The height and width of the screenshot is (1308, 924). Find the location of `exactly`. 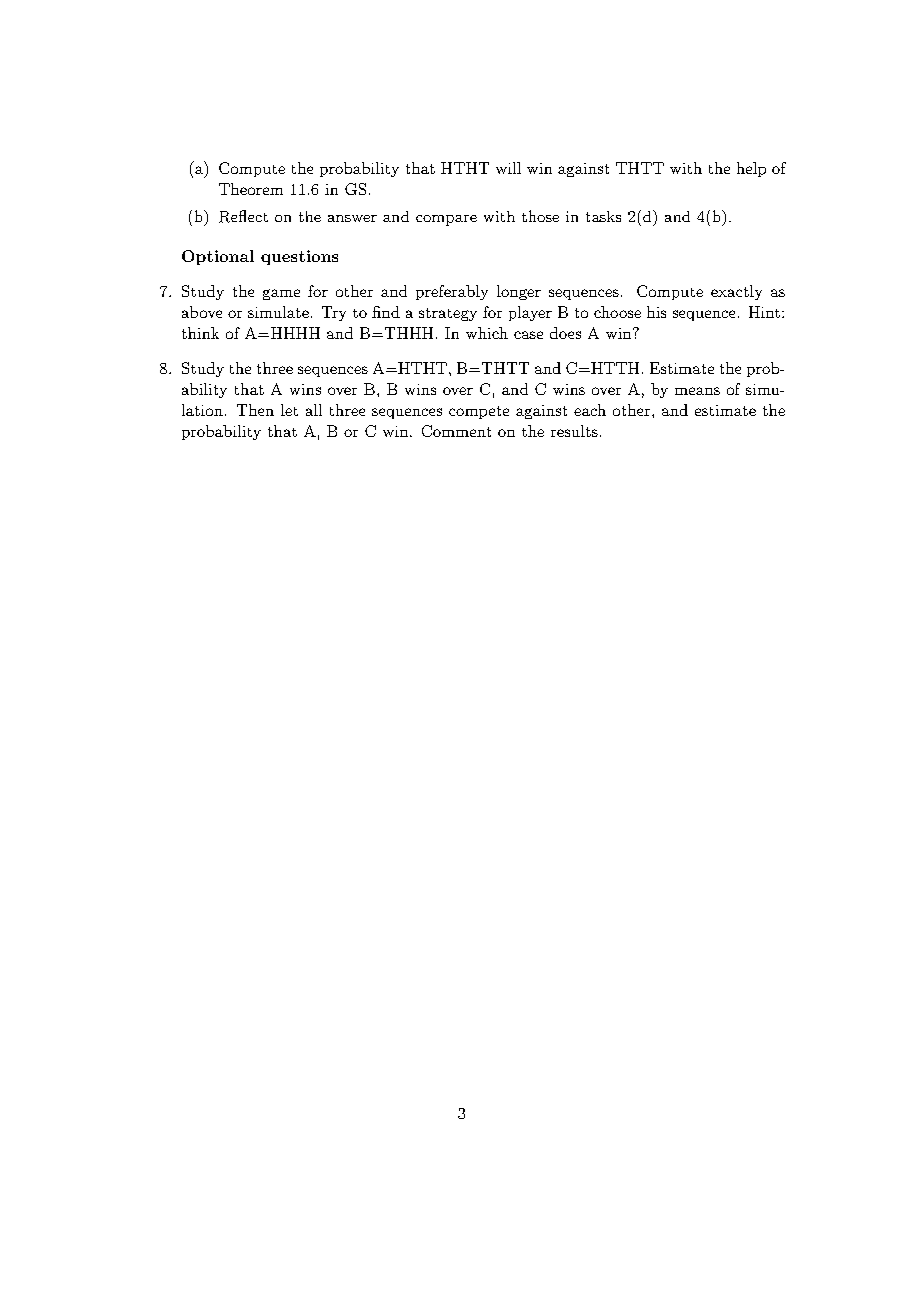

exactly is located at coordinates (736, 292).
